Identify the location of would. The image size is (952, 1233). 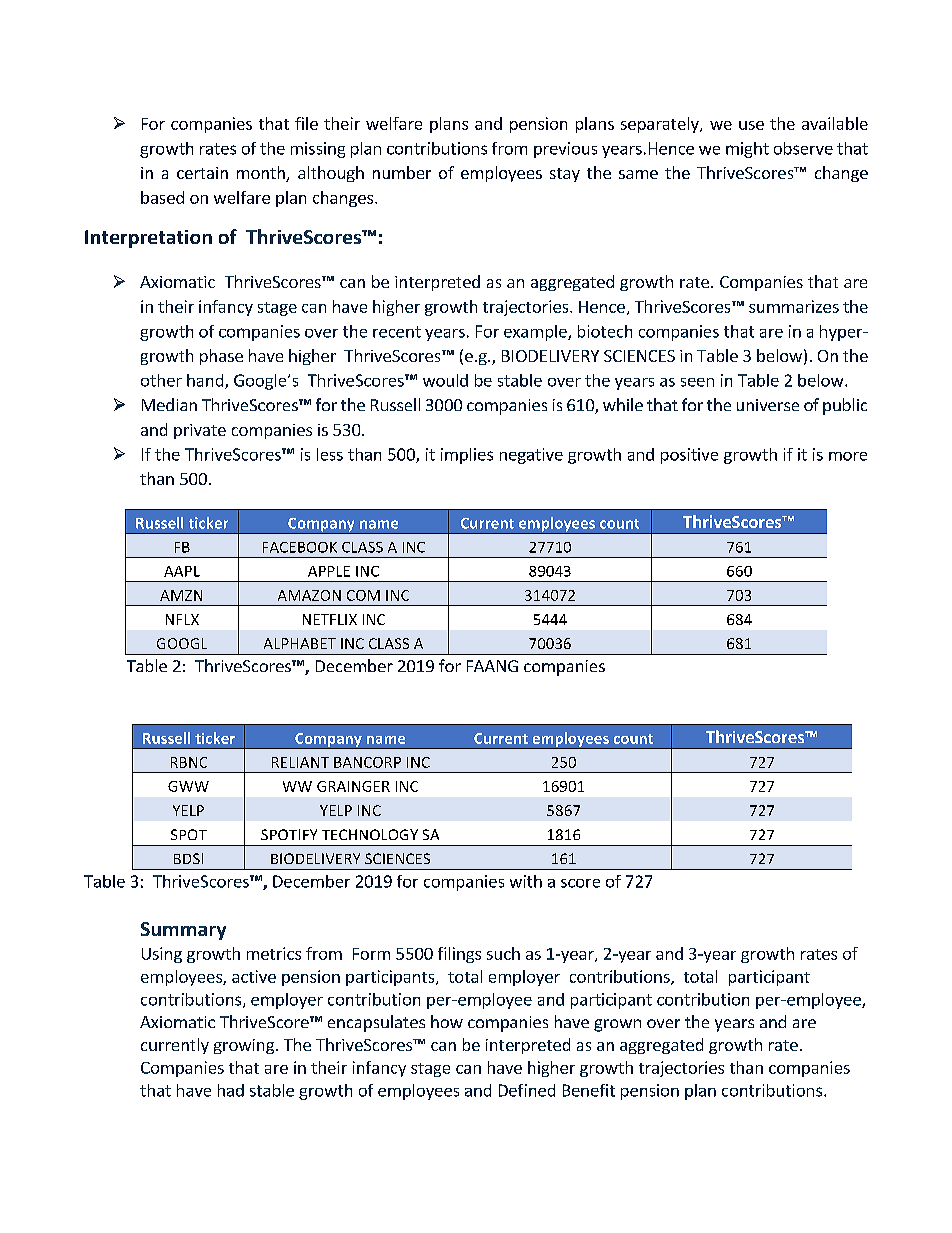
(445, 380).
